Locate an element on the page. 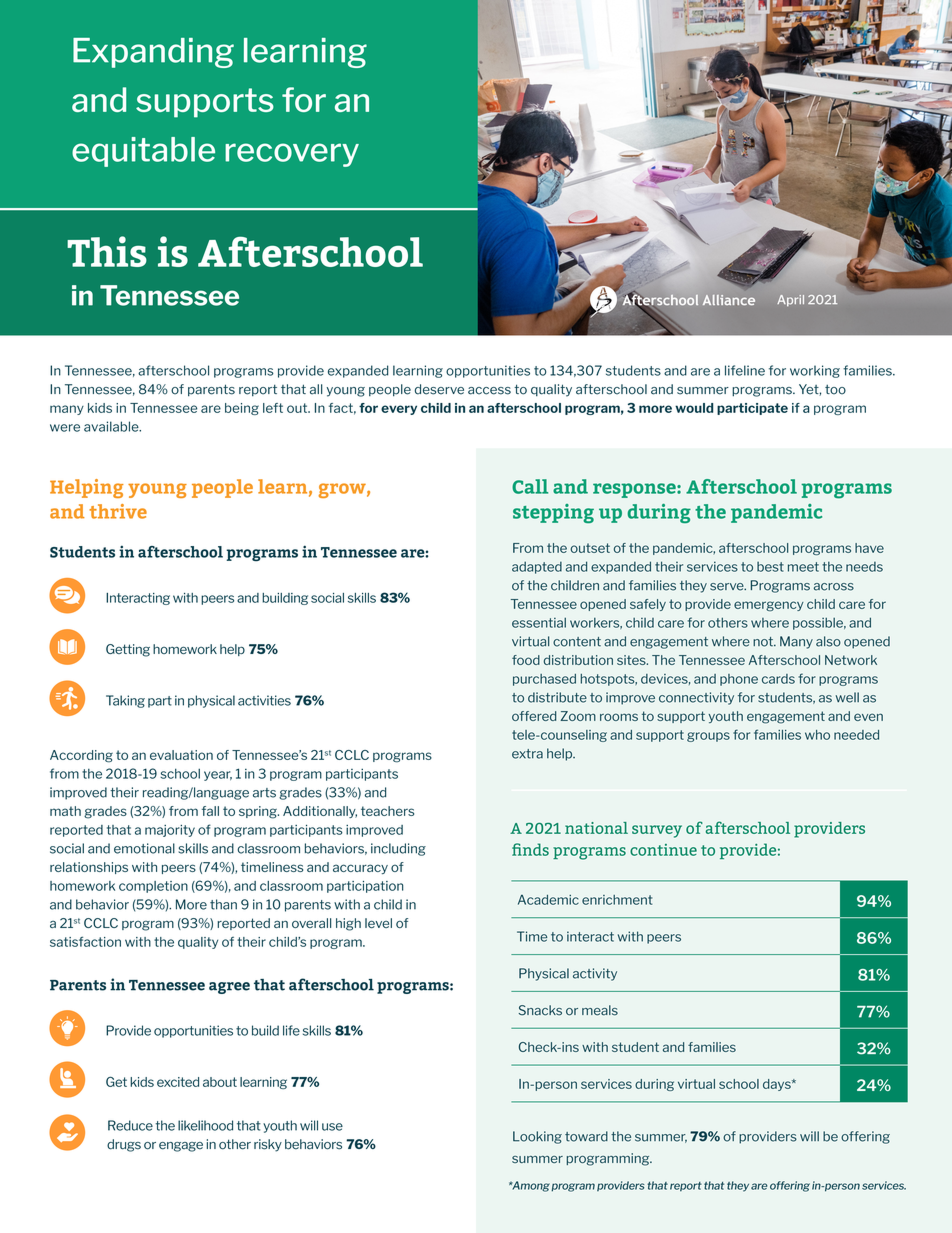 The image size is (952, 1233). recovery is located at coordinates (292, 155).
